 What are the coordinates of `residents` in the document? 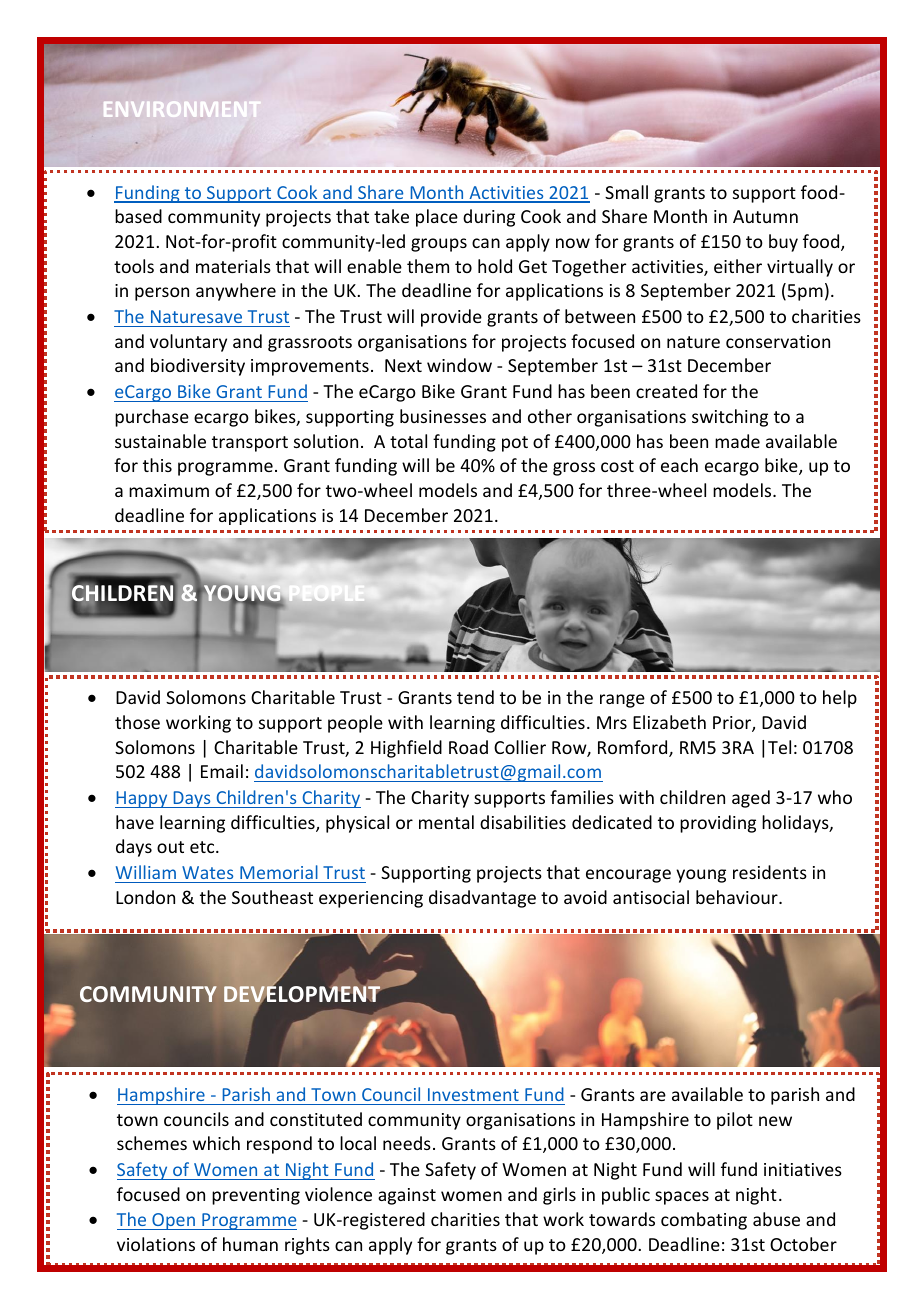 It's located at (770, 872).
